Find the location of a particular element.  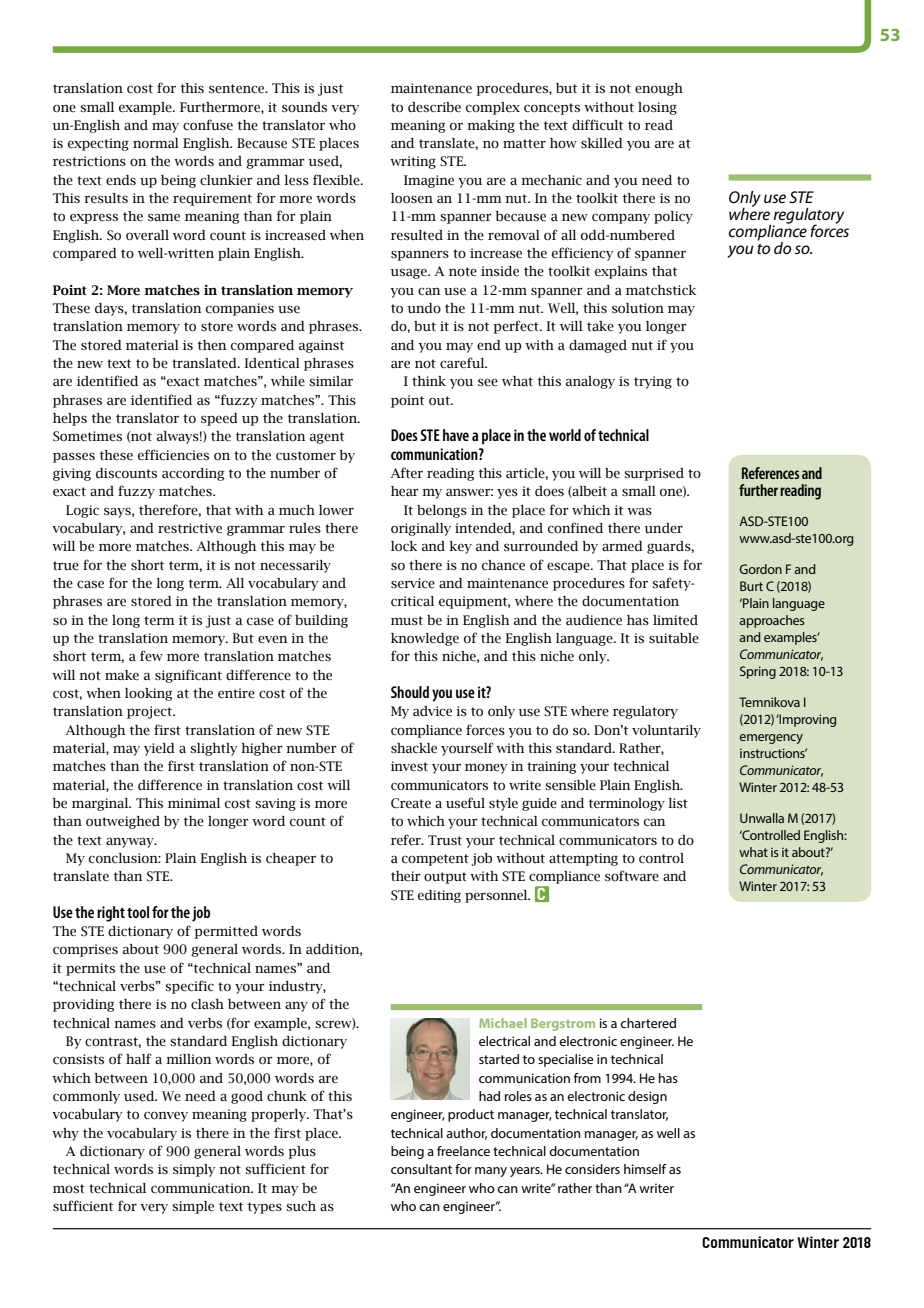

describe is located at coordinates (434, 107).
